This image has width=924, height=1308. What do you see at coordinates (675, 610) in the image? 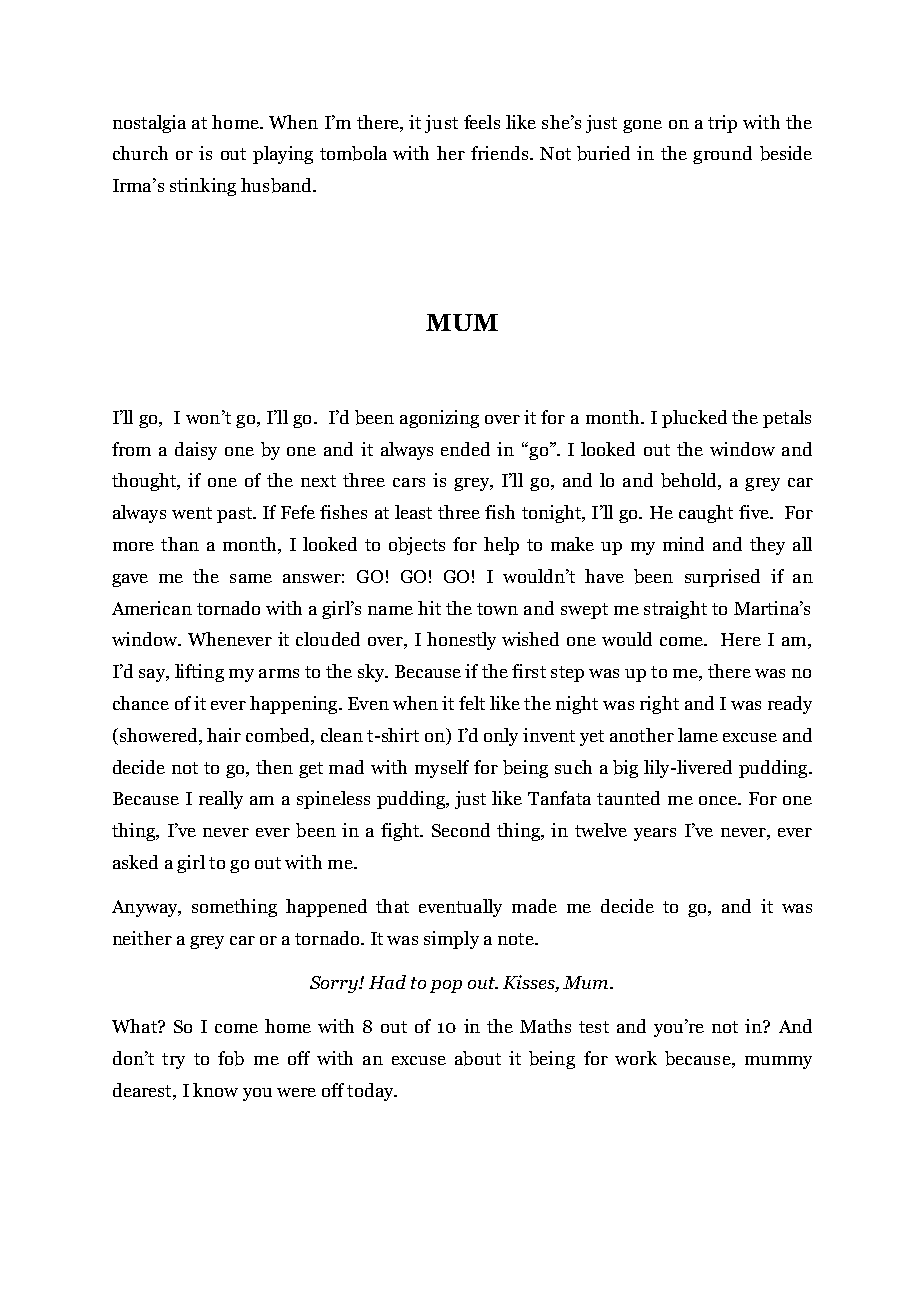
I see `straight` at bounding box center [675, 610].
